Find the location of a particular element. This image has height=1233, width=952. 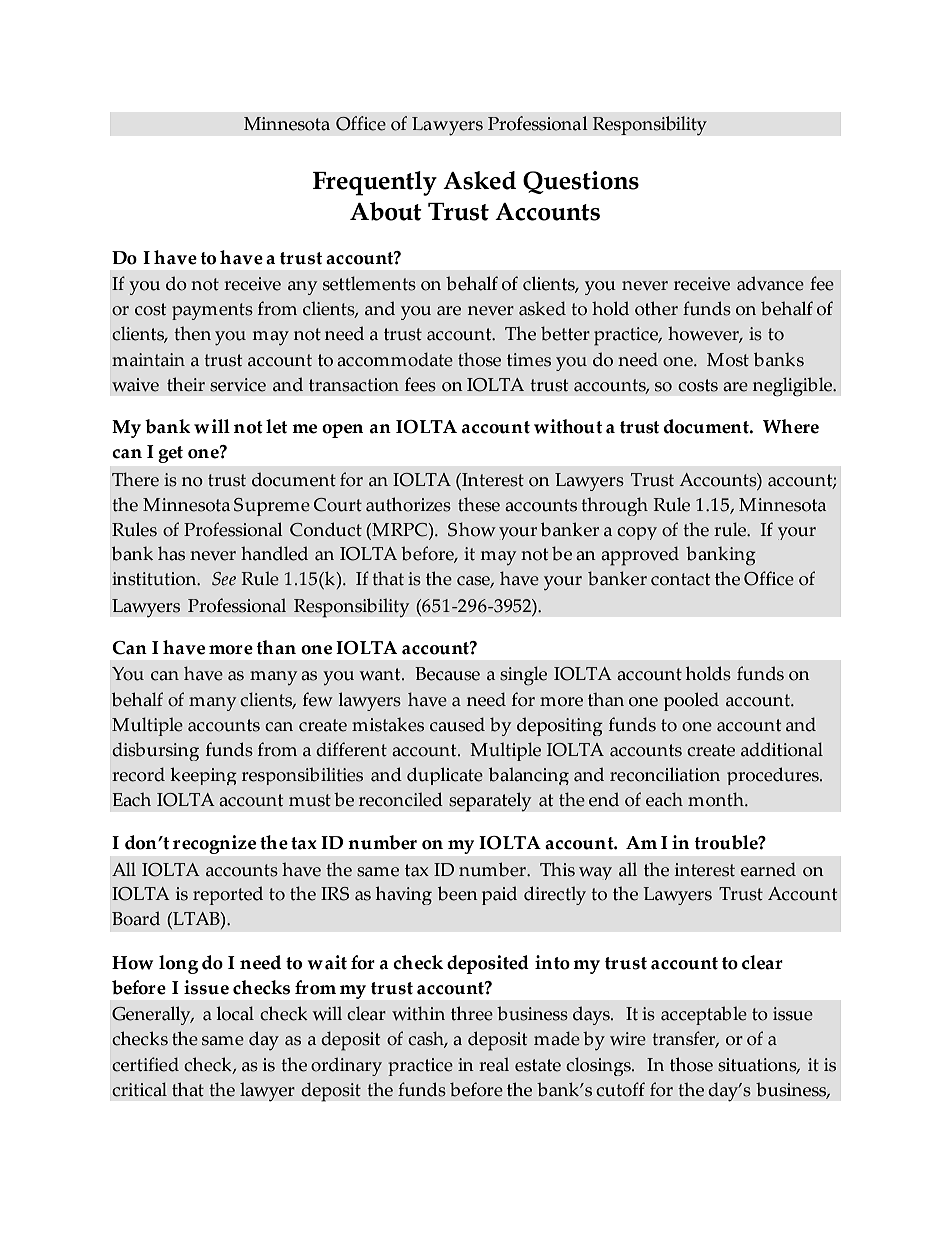

advance is located at coordinates (770, 283).
